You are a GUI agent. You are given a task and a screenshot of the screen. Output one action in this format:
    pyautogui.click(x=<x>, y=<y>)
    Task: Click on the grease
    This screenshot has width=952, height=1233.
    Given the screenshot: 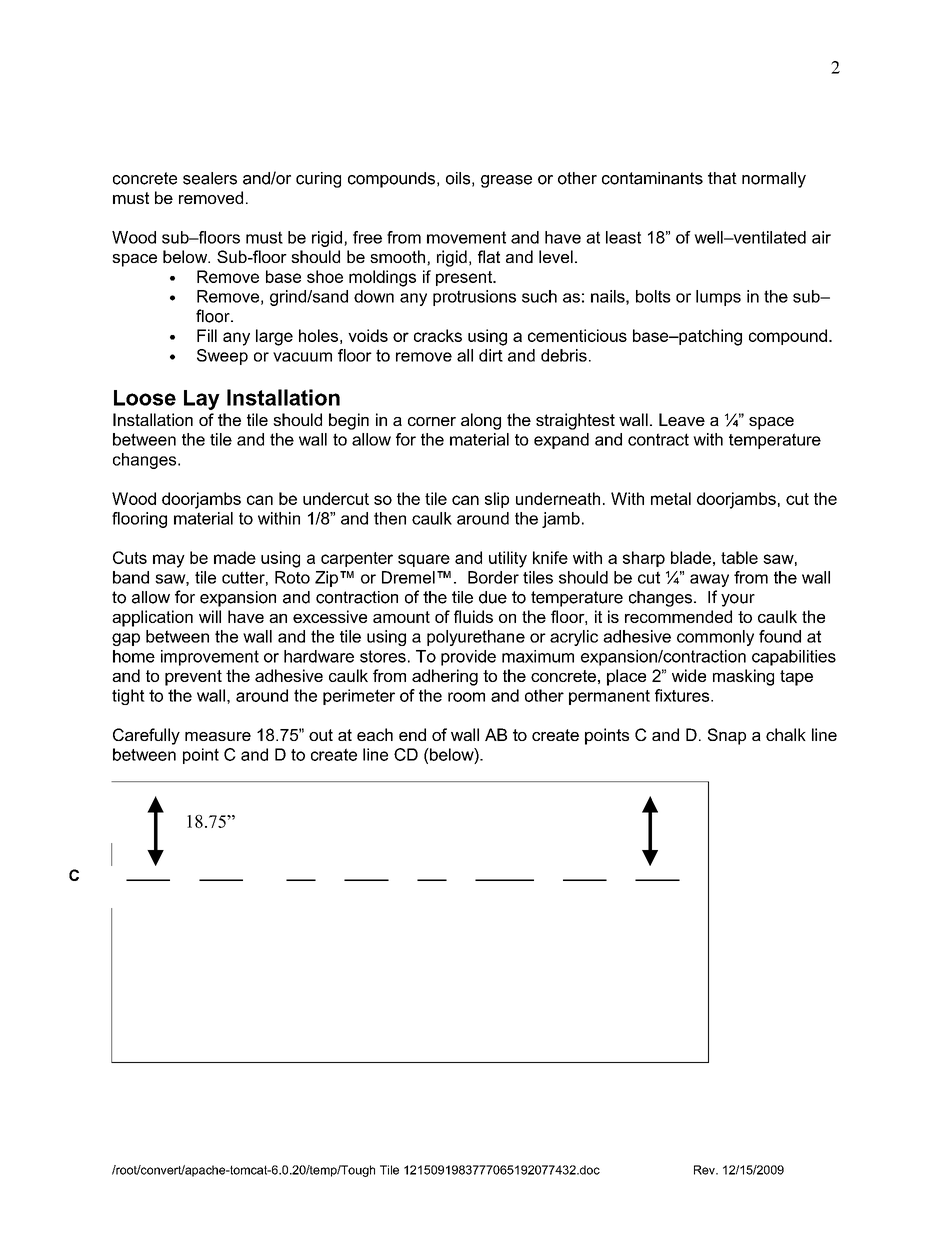 What is the action you would take?
    pyautogui.click(x=506, y=181)
